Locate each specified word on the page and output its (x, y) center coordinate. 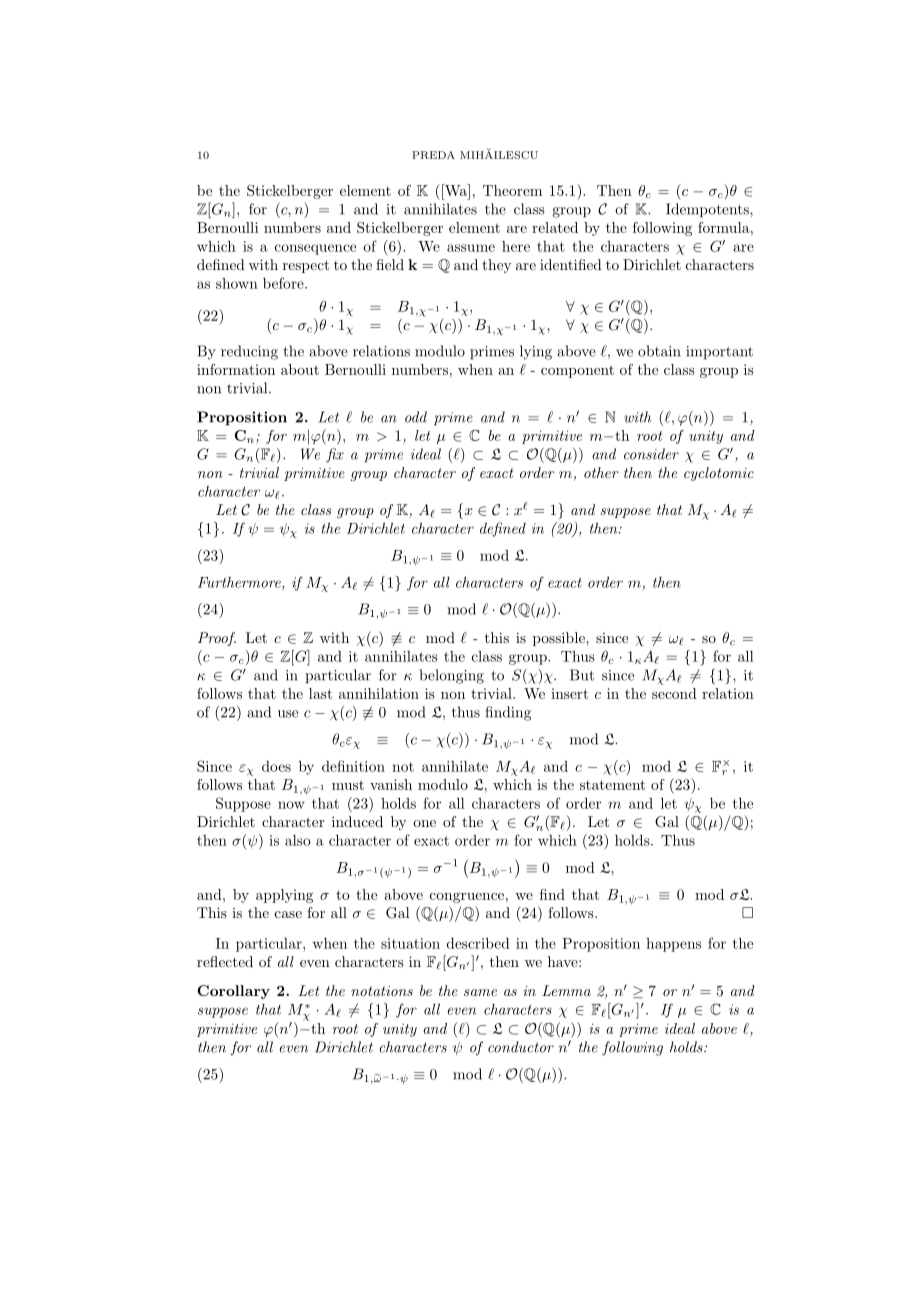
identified (571, 264)
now (291, 805)
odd (416, 417)
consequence (315, 249)
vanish (391, 784)
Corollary (233, 992)
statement (612, 785)
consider (651, 454)
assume (471, 248)
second (674, 693)
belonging (452, 676)
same (480, 992)
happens (673, 945)
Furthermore (240, 583)
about (300, 369)
